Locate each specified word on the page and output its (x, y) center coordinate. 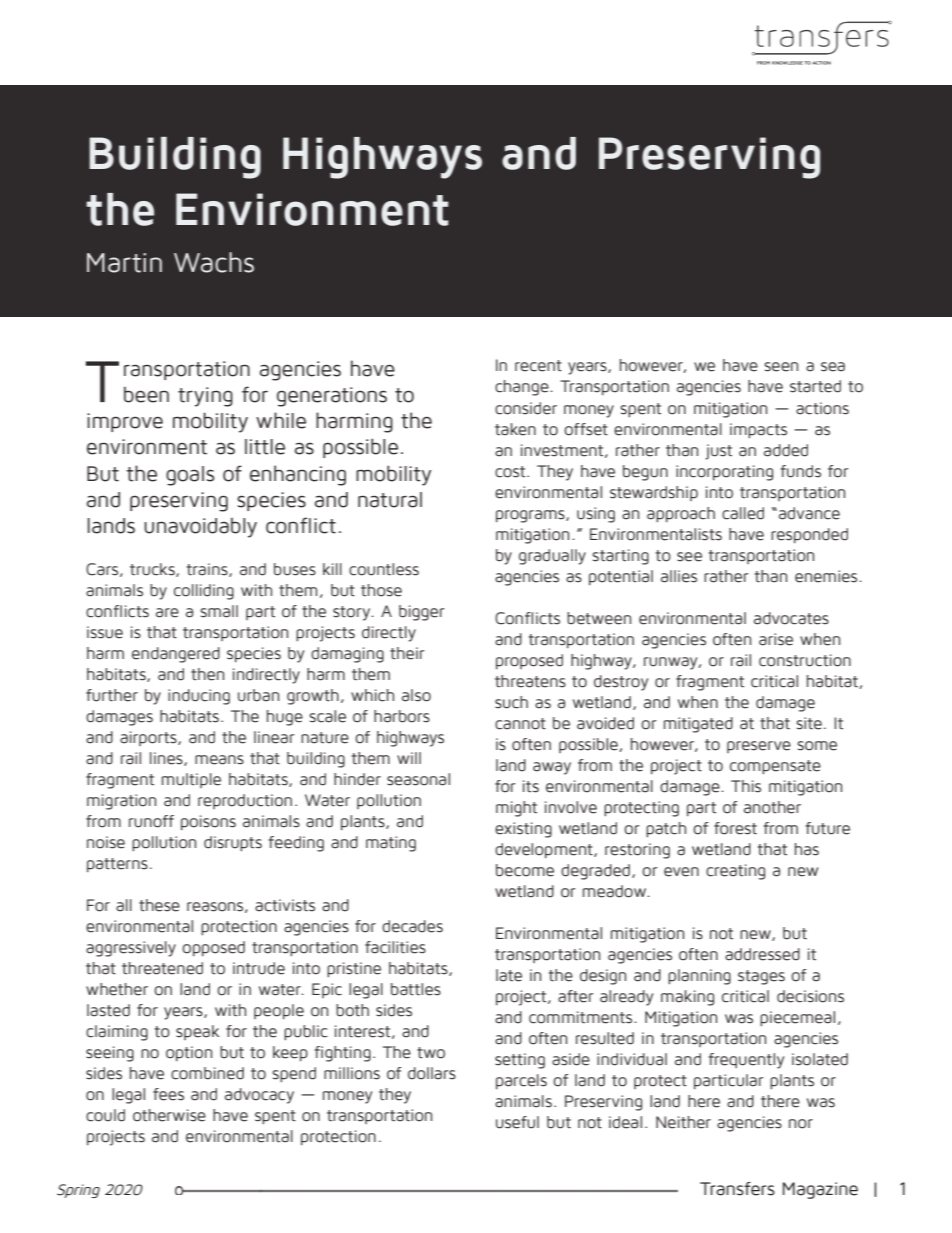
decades (412, 926)
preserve (759, 747)
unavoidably (200, 528)
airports (149, 738)
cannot (520, 724)
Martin (124, 263)
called (743, 513)
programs (531, 516)
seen (781, 367)
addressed (762, 954)
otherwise (169, 1115)
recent (538, 366)
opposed (213, 948)
